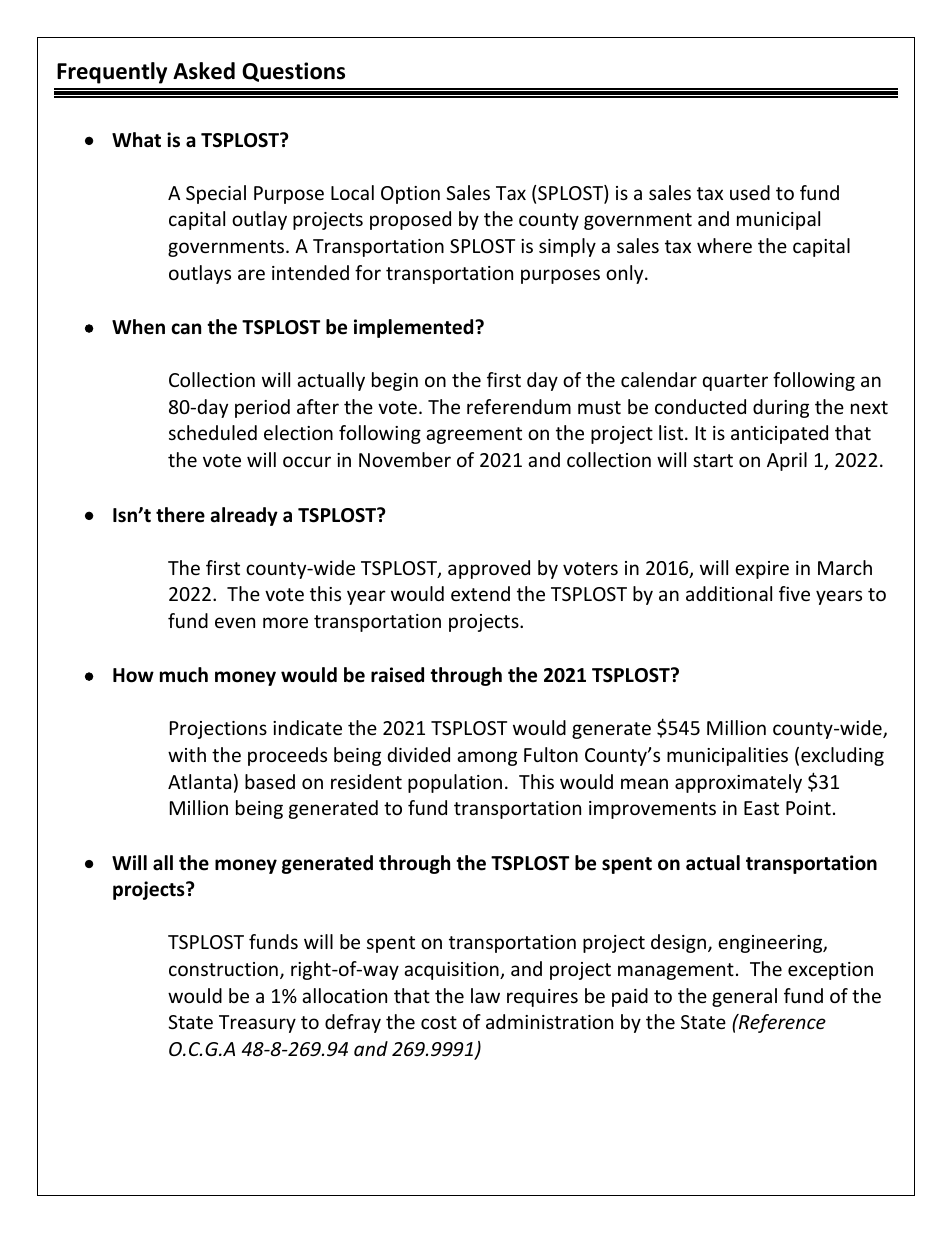  Describe the element at coordinates (186, 329) in the page. I see `can` at that location.
